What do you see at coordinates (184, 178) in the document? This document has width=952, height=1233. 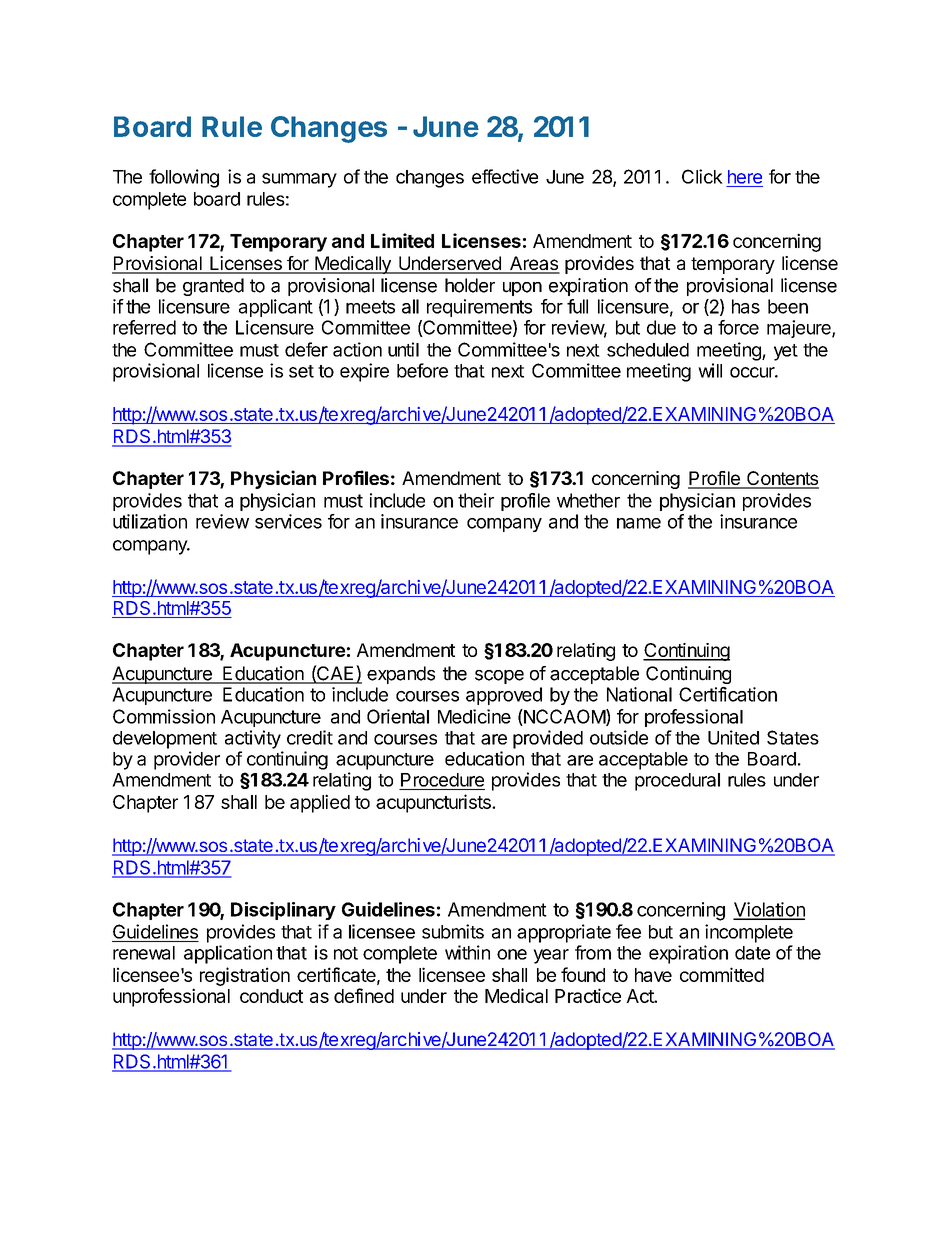 I see `following` at bounding box center [184, 178].
